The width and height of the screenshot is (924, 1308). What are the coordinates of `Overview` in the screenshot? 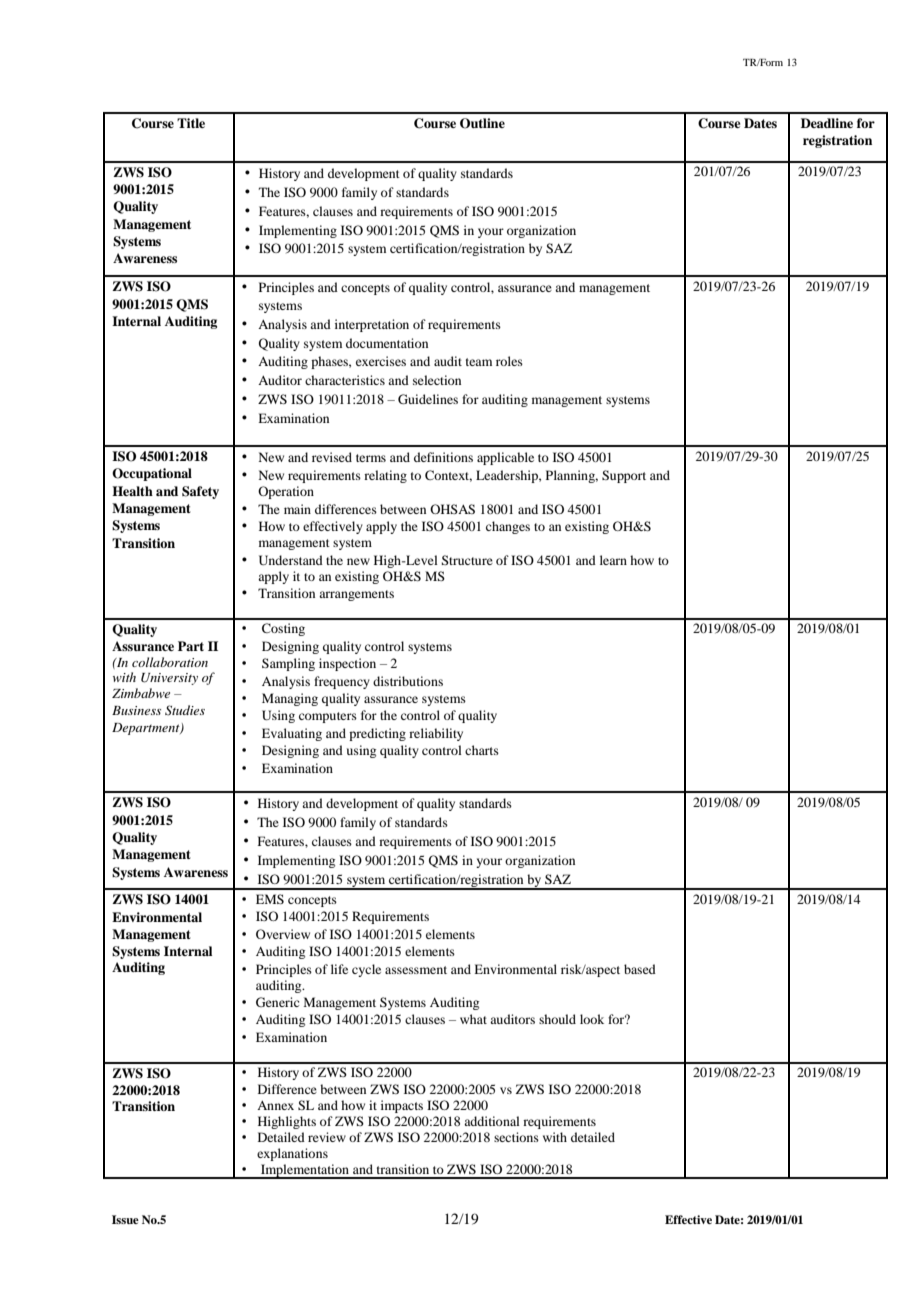 It's located at (283, 934).
